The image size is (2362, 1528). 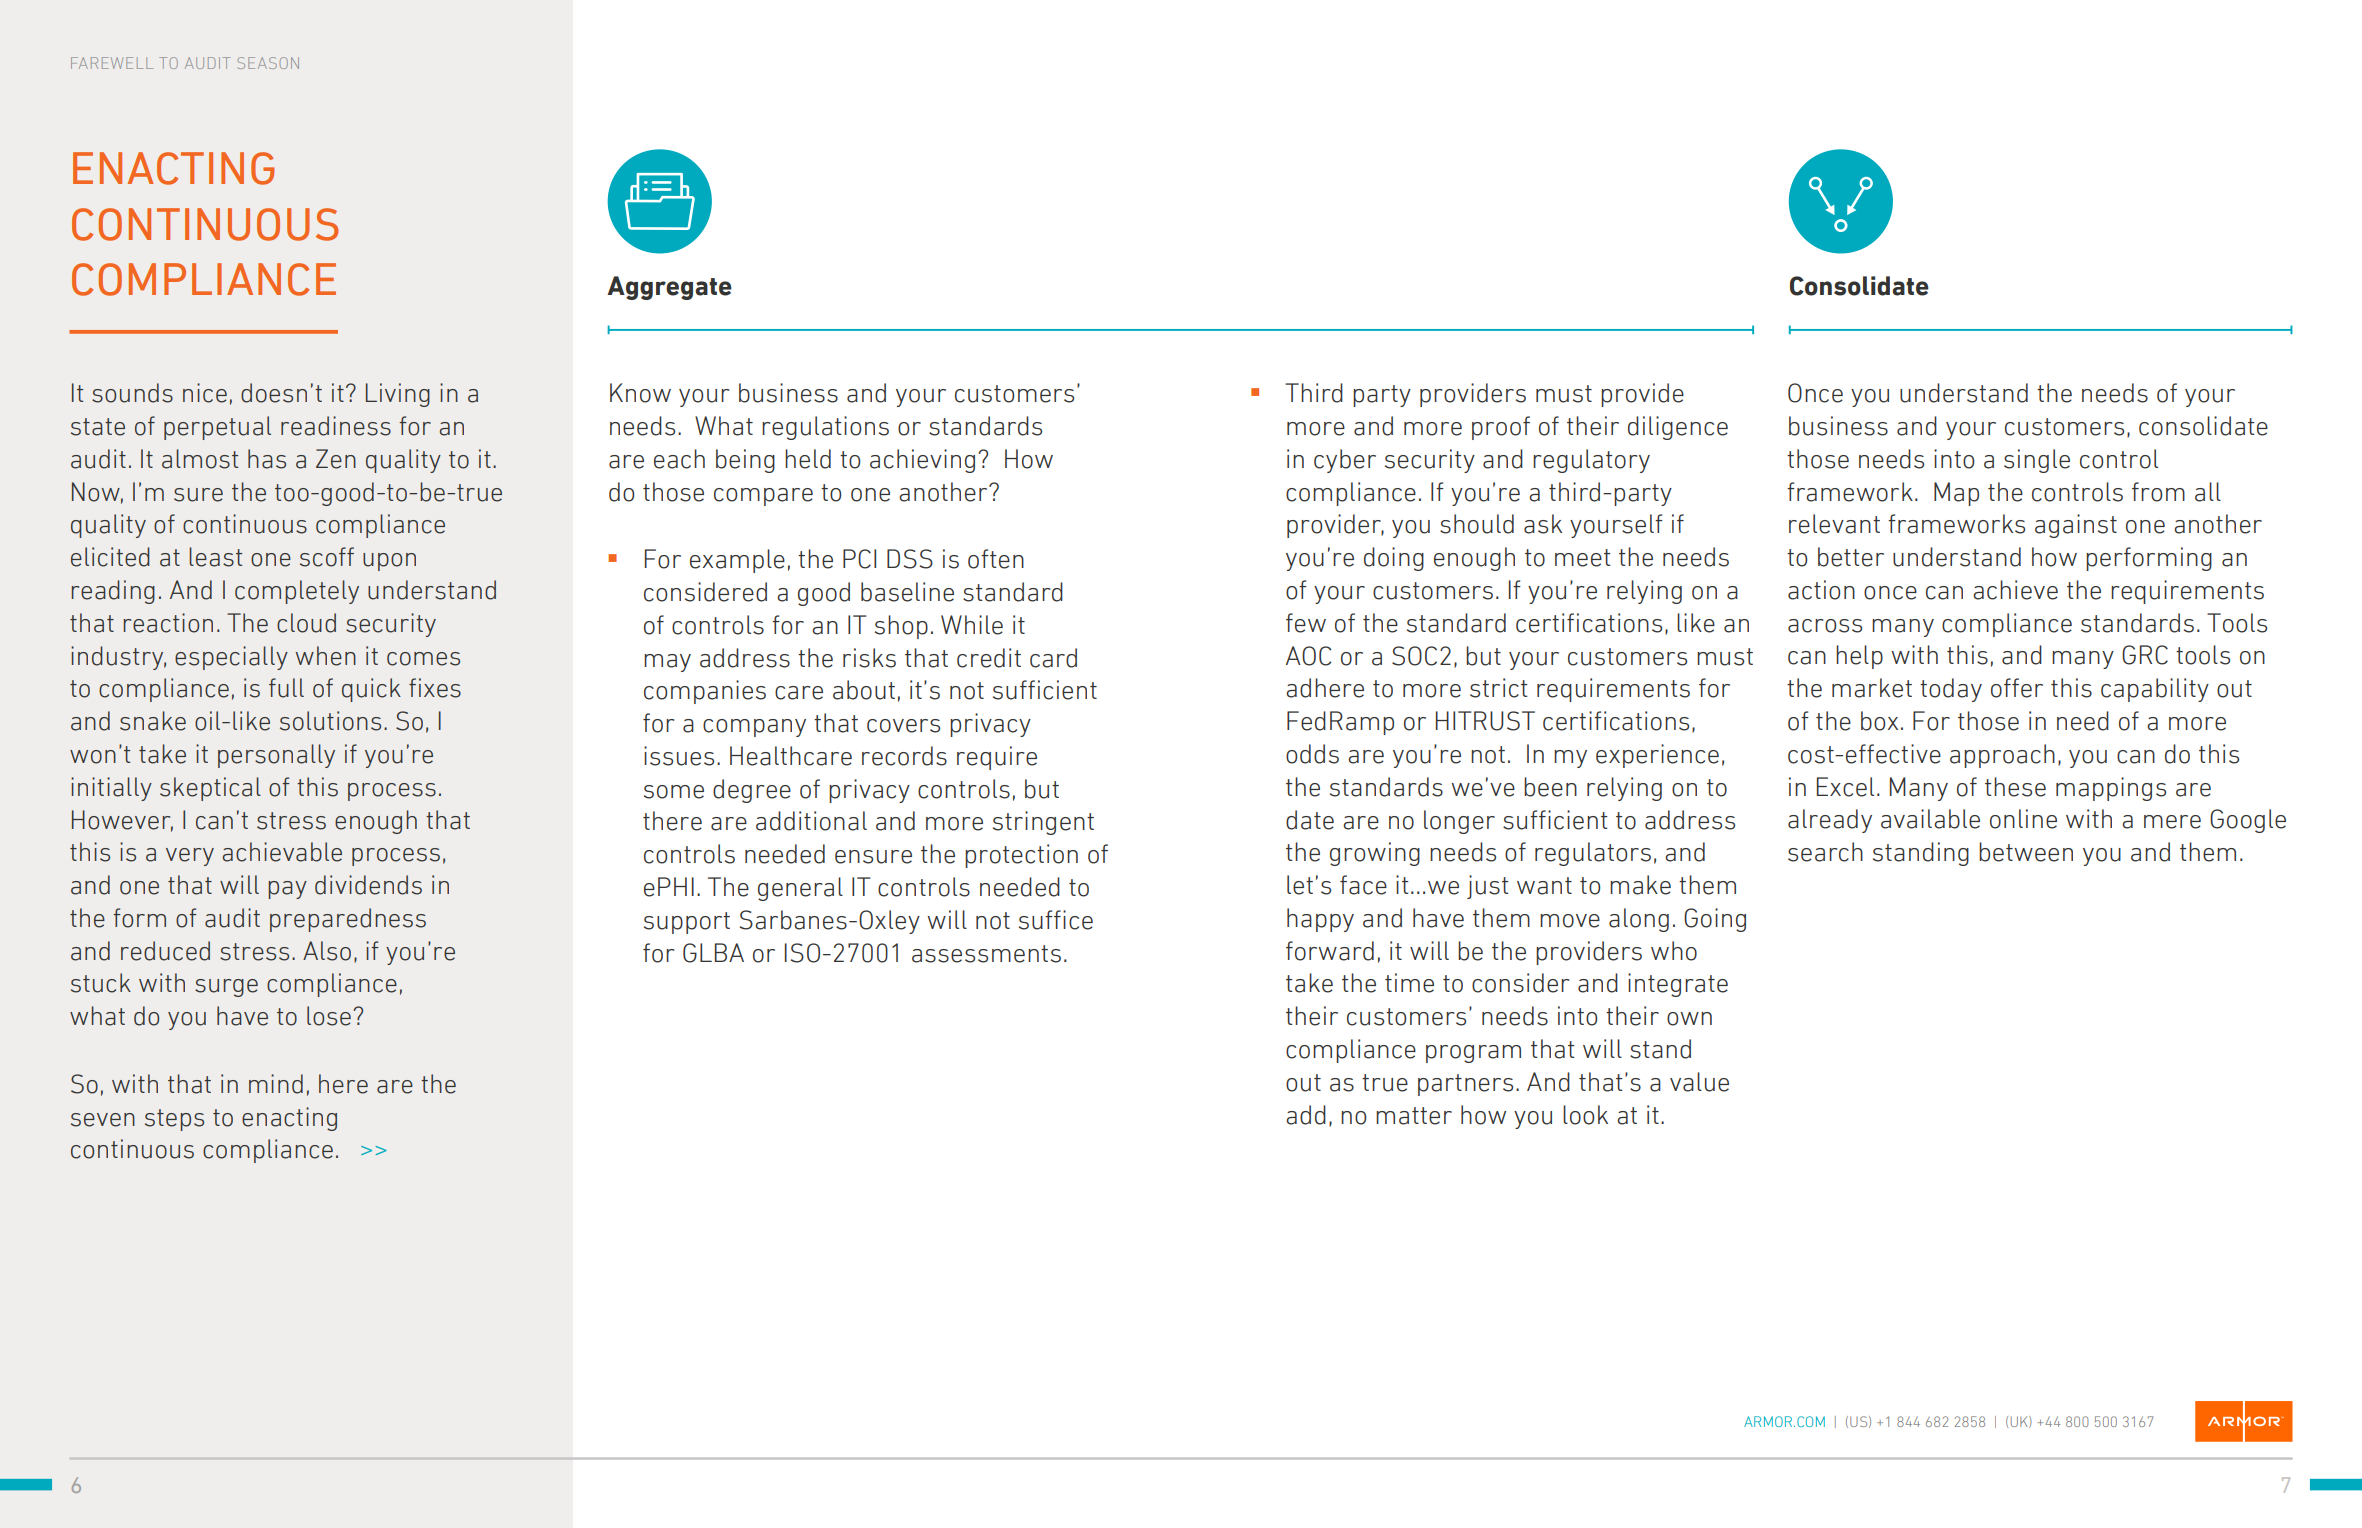 What do you see at coordinates (276, 1084) in the screenshot?
I see `mind` at bounding box center [276, 1084].
